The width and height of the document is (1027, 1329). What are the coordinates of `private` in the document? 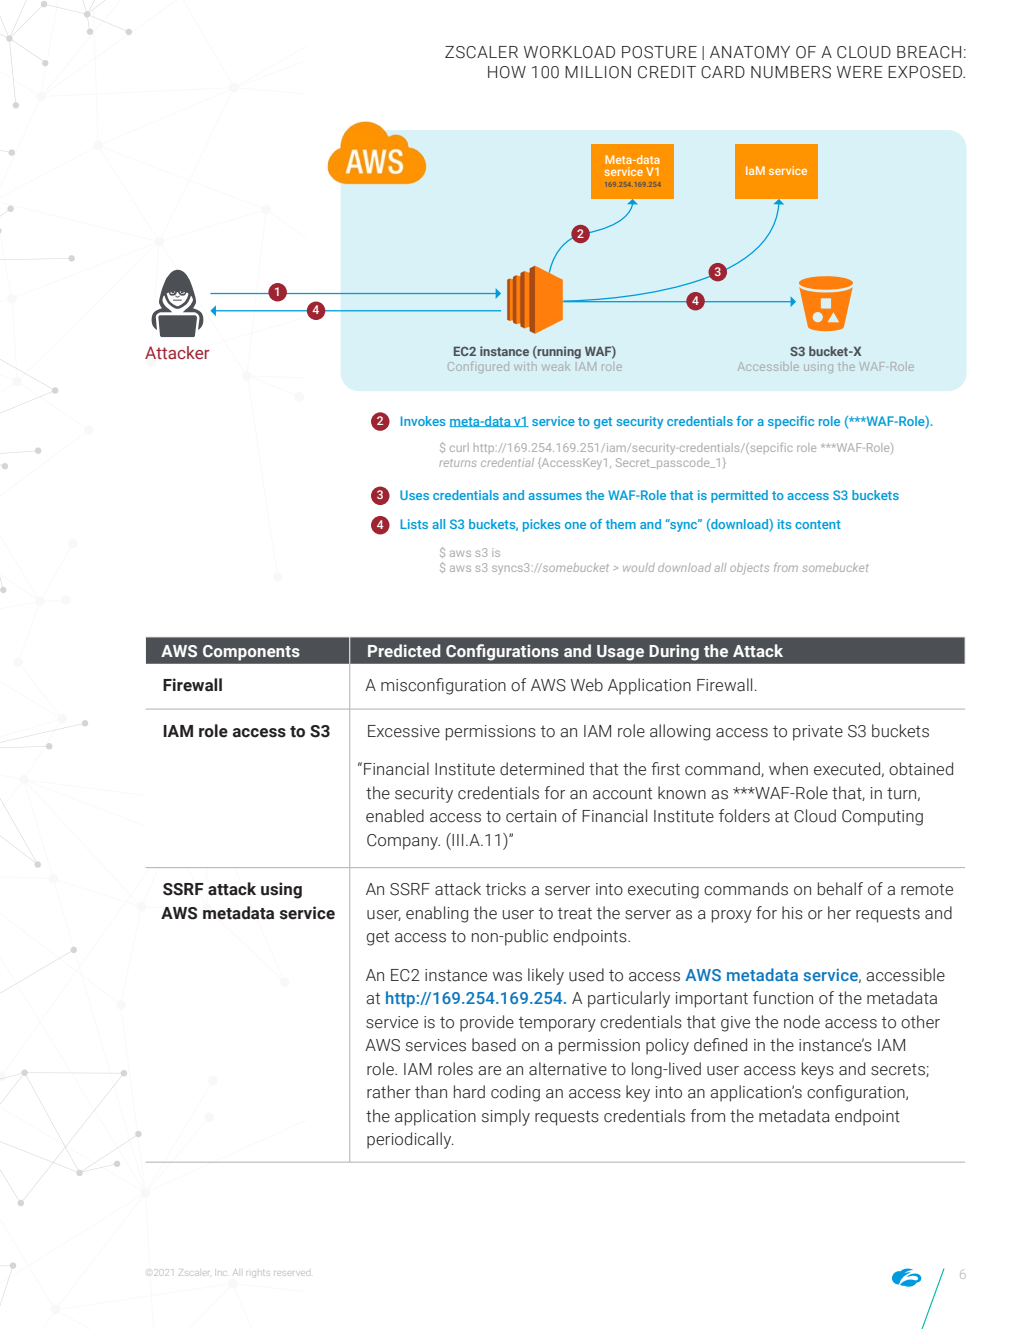 It's located at (818, 733).
